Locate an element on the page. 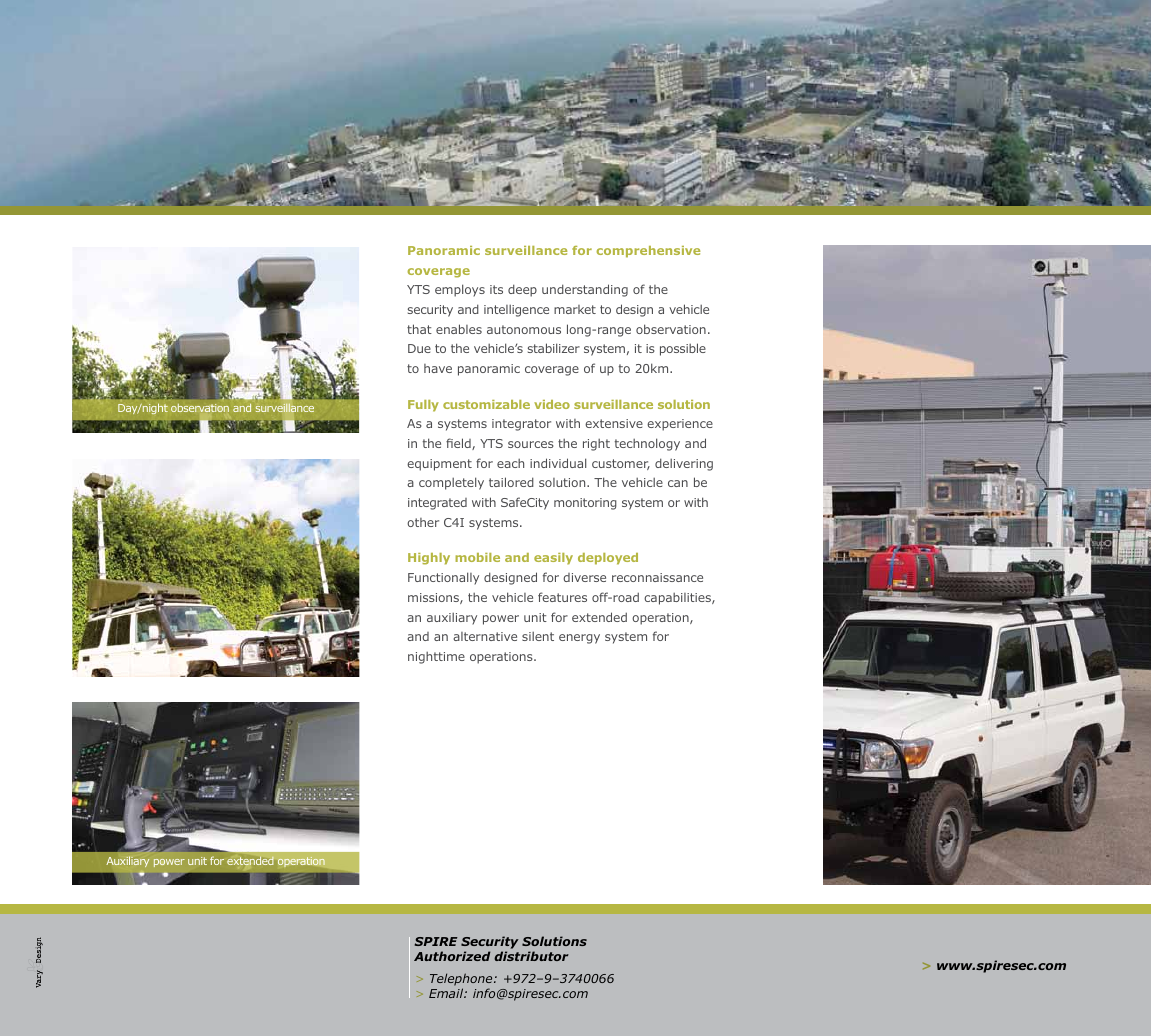 The width and height of the document is (1151, 1036). Functionally is located at coordinates (443, 578).
